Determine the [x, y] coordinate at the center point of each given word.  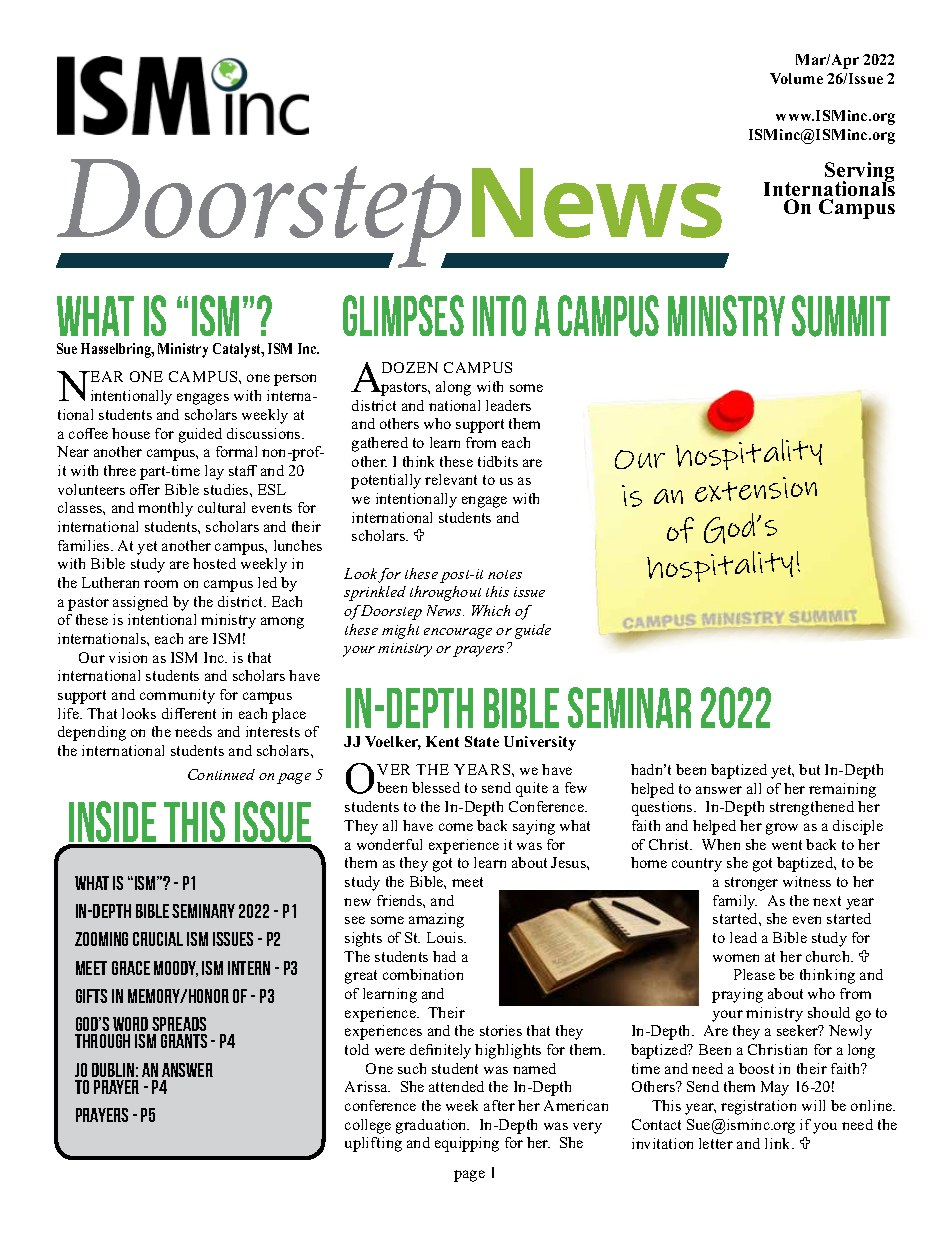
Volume [796, 78]
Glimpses [403, 315]
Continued [221, 774]
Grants [184, 1041]
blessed [436, 787]
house [131, 433]
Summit [841, 316]
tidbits [498, 461]
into [499, 315]
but [809, 769]
